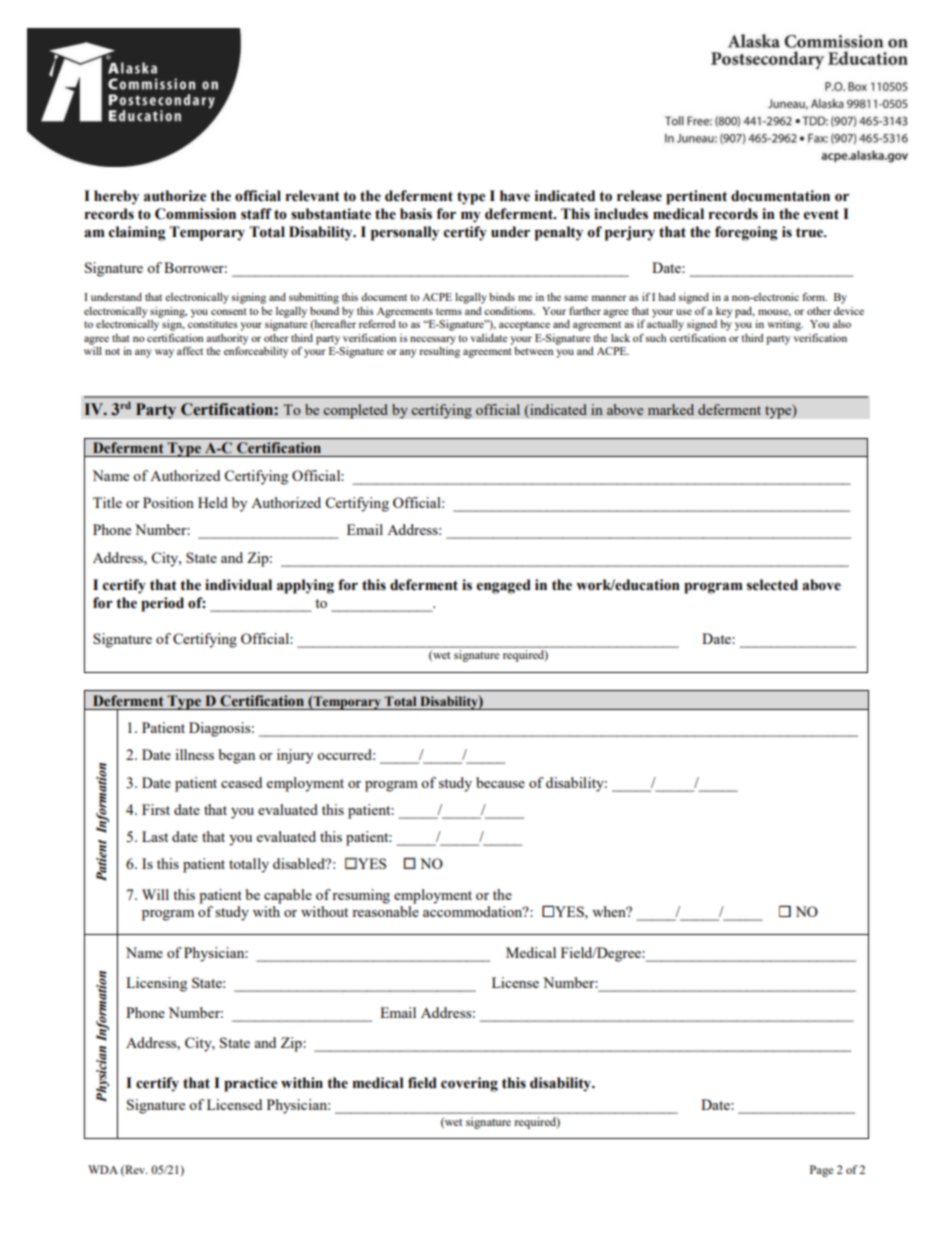  I want to click on marked, so click(671, 409).
